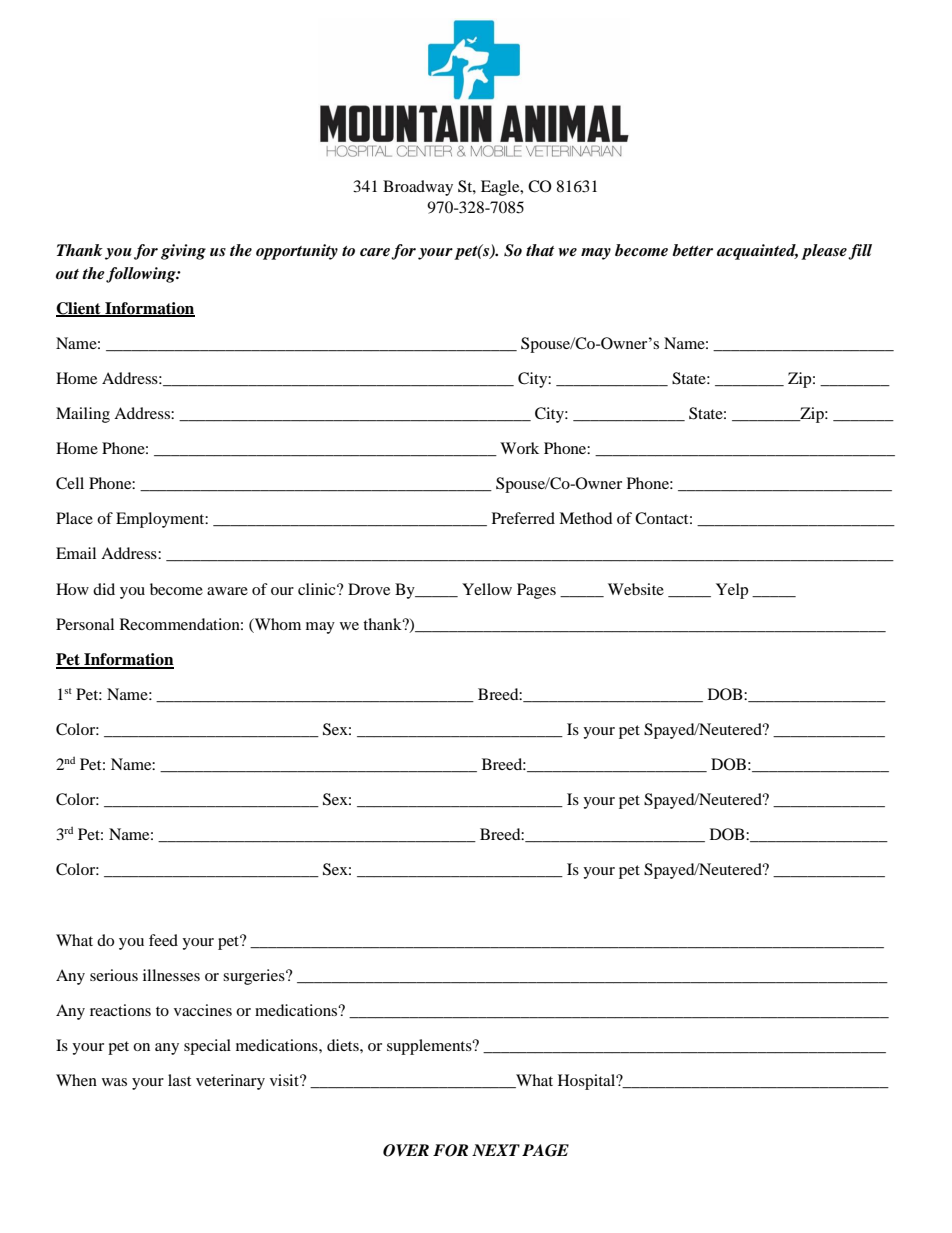 The image size is (952, 1233). What do you see at coordinates (430, 1047) in the screenshot?
I see `supplements` at bounding box center [430, 1047].
